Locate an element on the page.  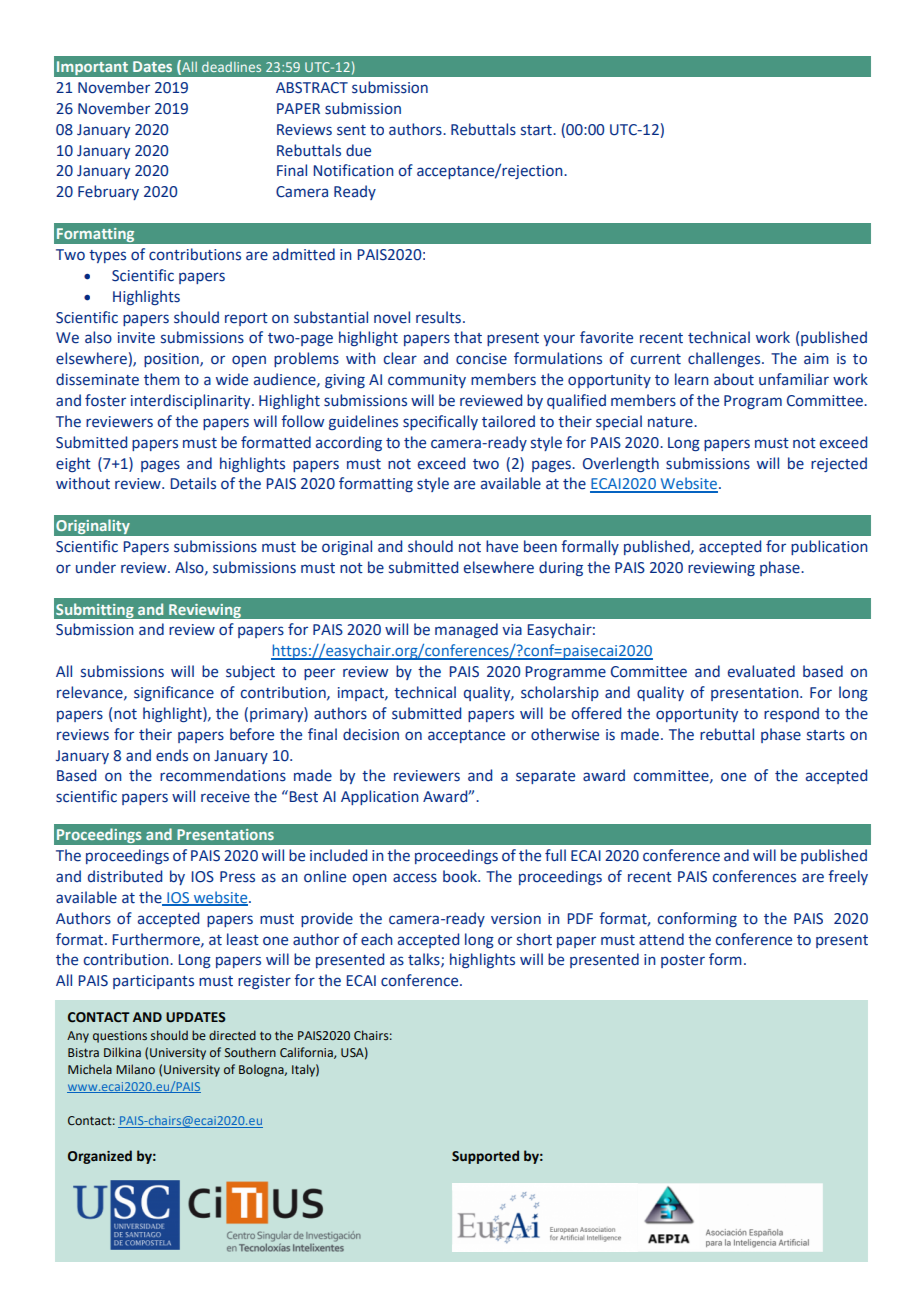
Organized is located at coordinates (100, 1157).
